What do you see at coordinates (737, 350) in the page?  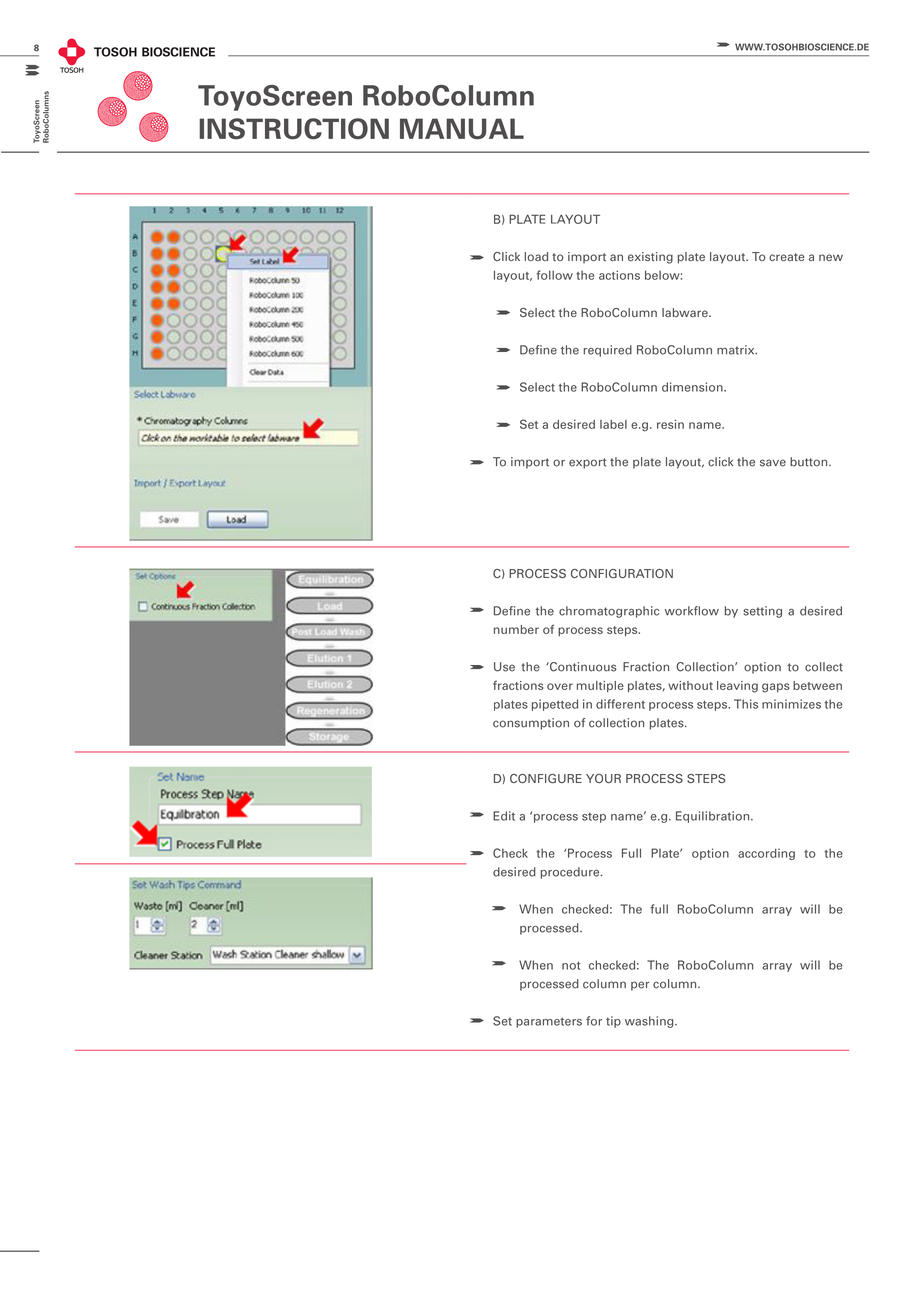 I see `matrix` at bounding box center [737, 350].
